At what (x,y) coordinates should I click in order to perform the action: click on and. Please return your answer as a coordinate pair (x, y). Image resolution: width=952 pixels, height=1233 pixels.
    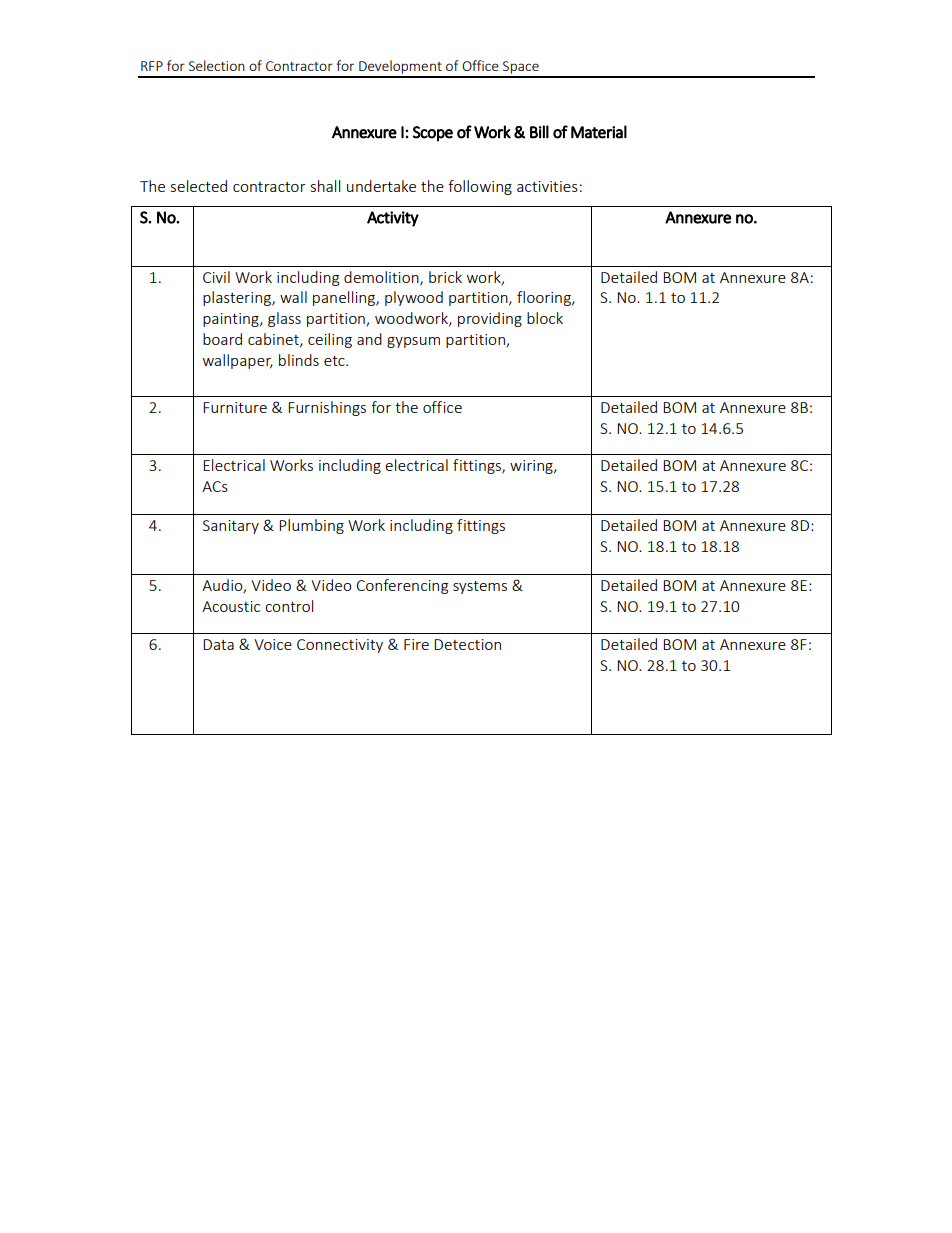
    Looking at the image, I should click on (369, 339).
